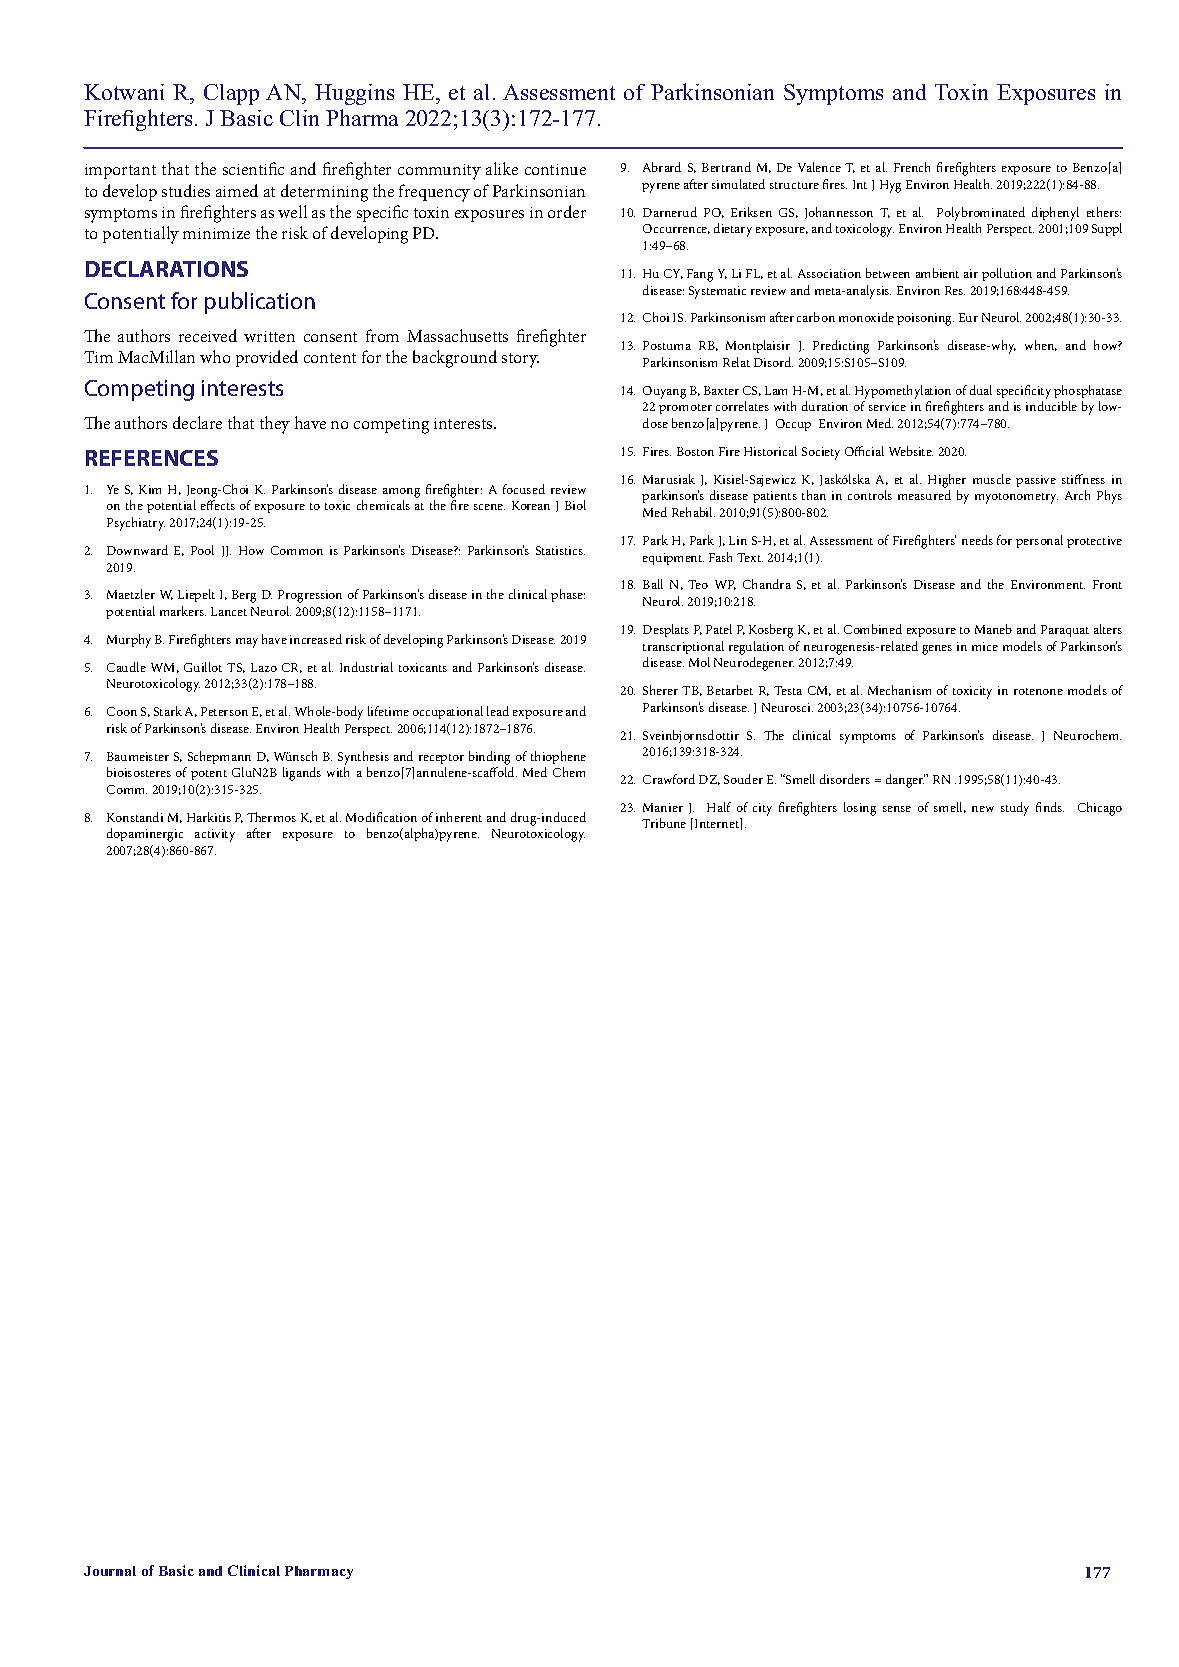  I want to click on muscle, so click(992, 479).
